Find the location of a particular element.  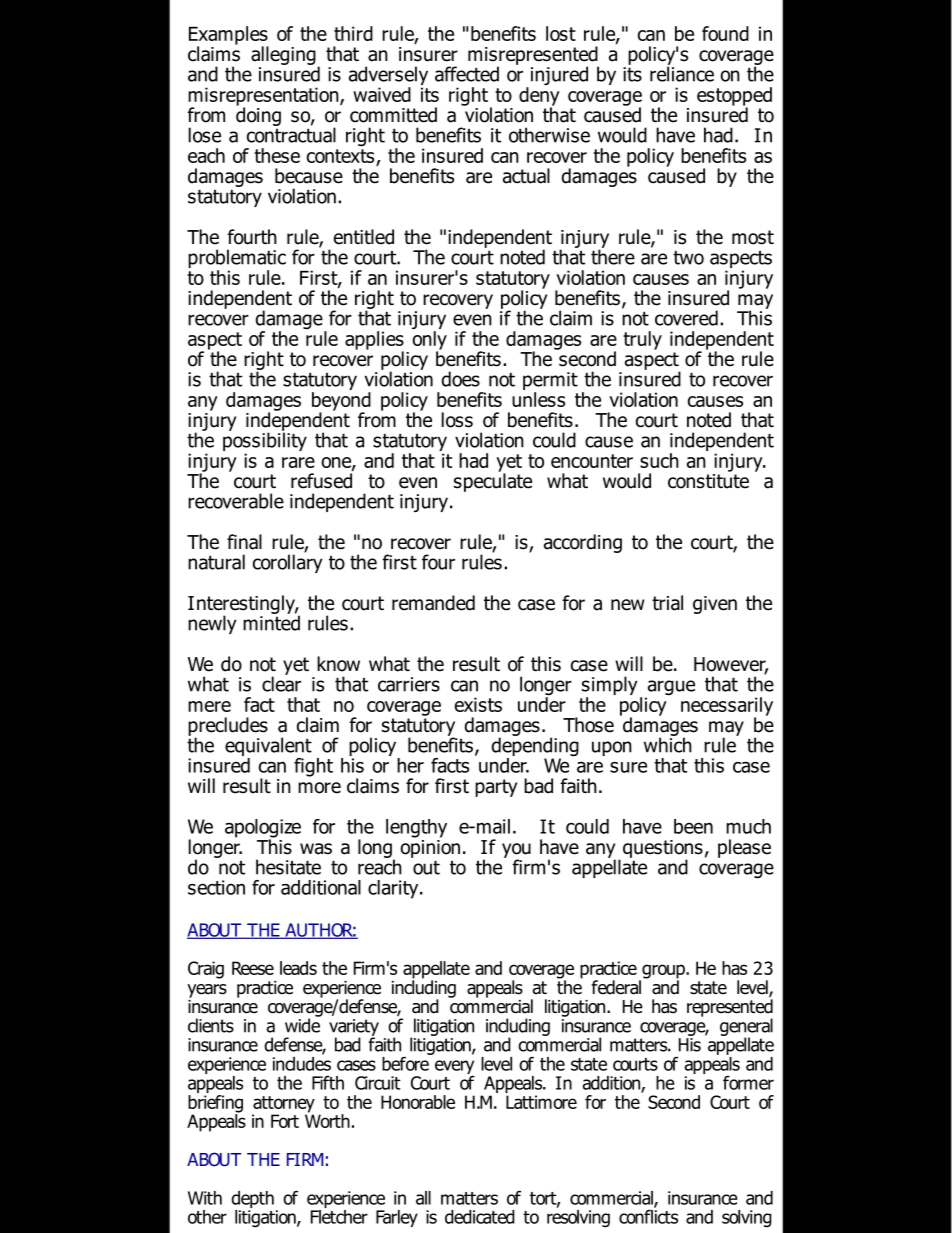

depth is located at coordinates (252, 1199).
